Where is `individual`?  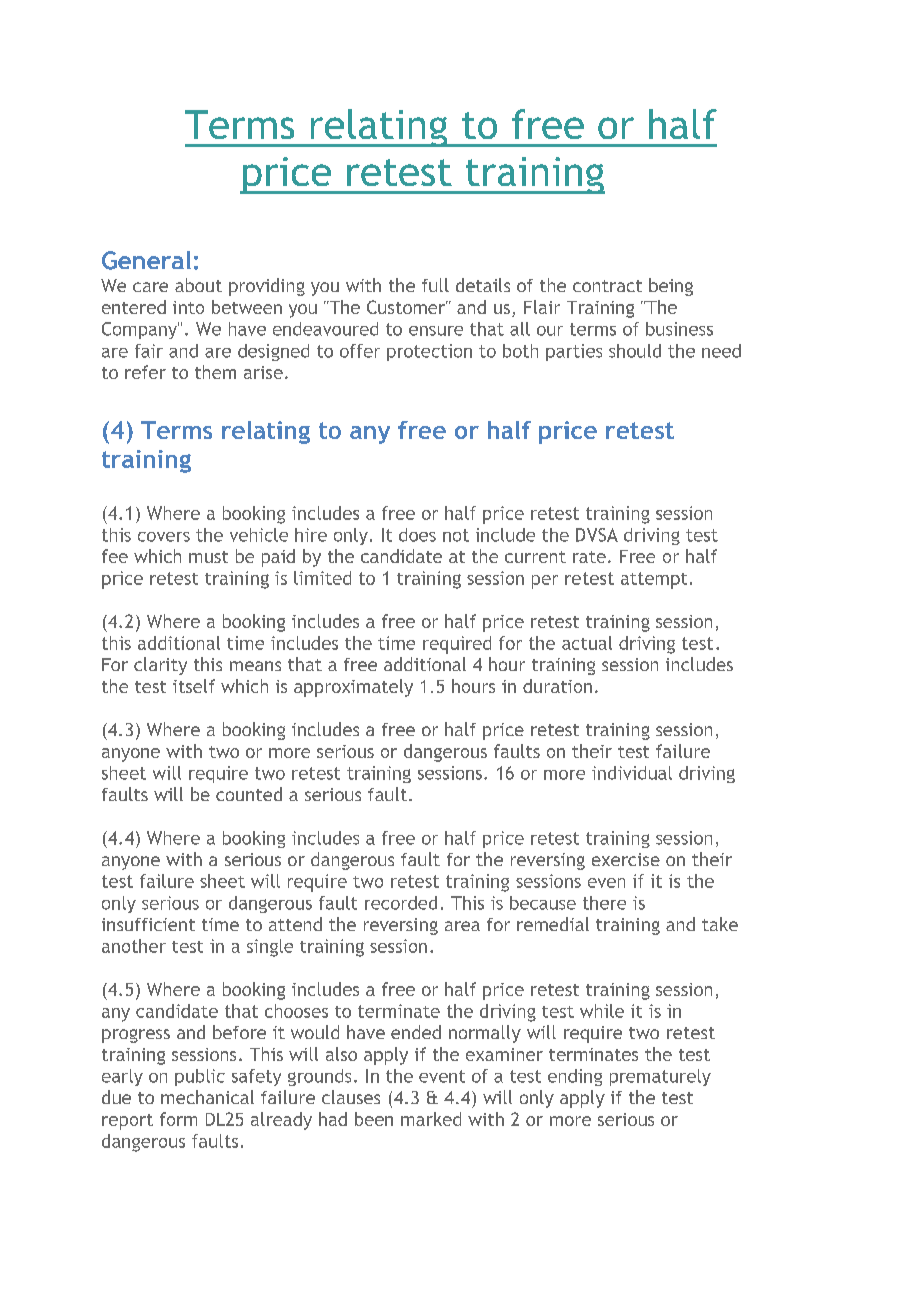
individual is located at coordinates (632, 773).
